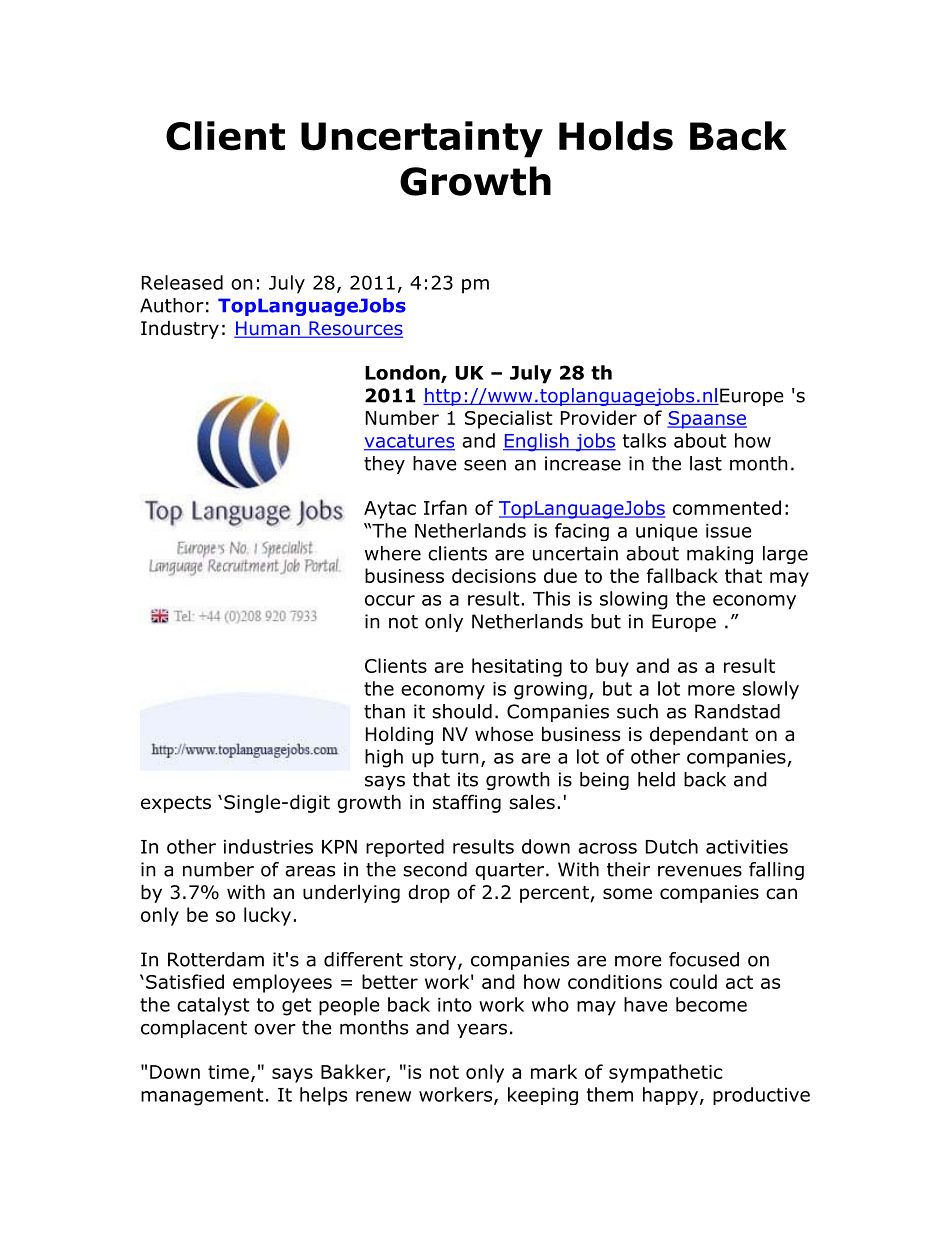  Describe the element at coordinates (482, 1030) in the page. I see `years` at that location.
